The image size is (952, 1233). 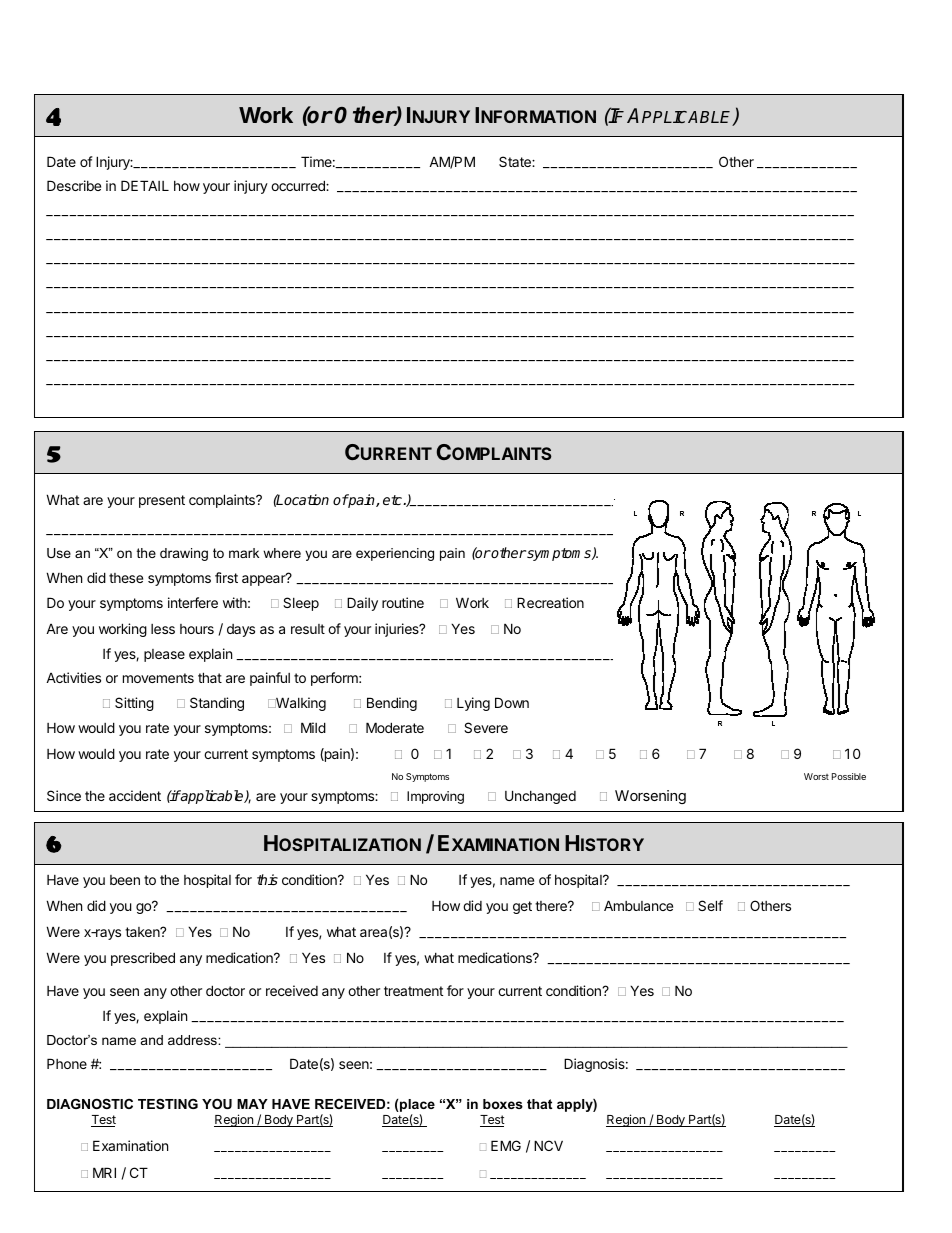 What do you see at coordinates (104, 1172) in the screenshot?
I see `MRI` at bounding box center [104, 1172].
